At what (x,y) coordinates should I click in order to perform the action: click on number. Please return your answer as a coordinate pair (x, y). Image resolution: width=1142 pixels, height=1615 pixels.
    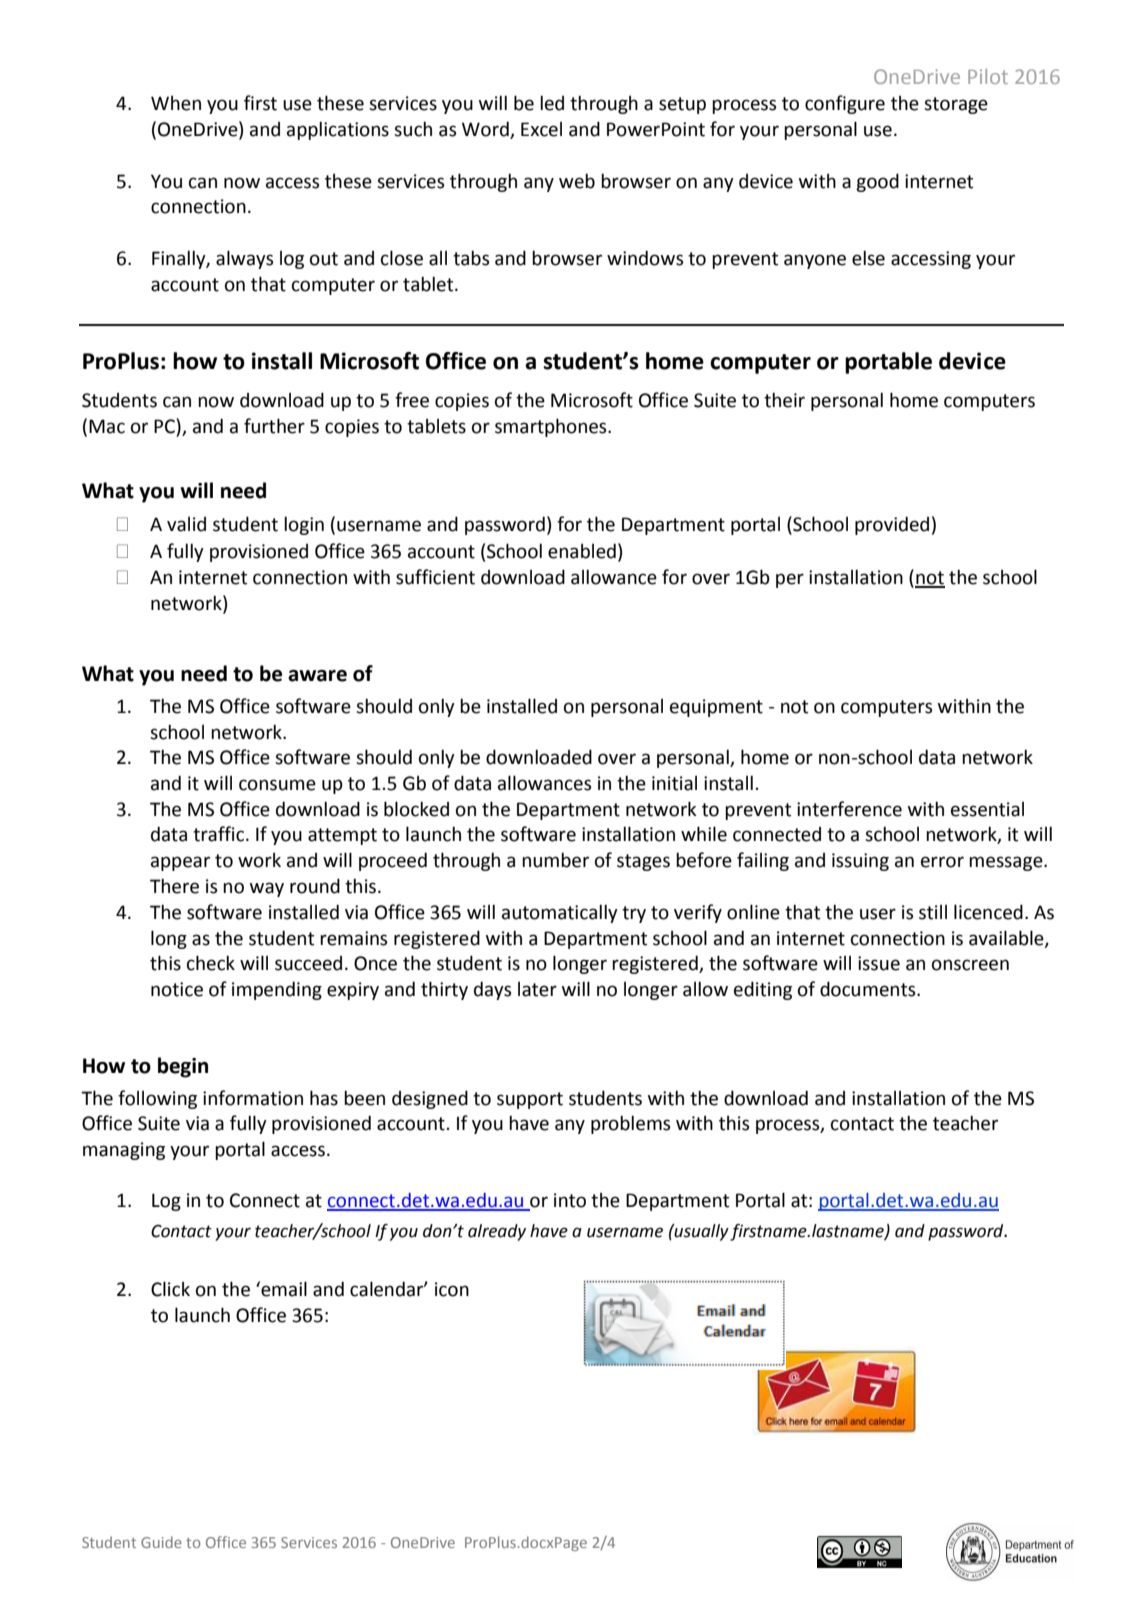
    Looking at the image, I should click on (555, 860).
